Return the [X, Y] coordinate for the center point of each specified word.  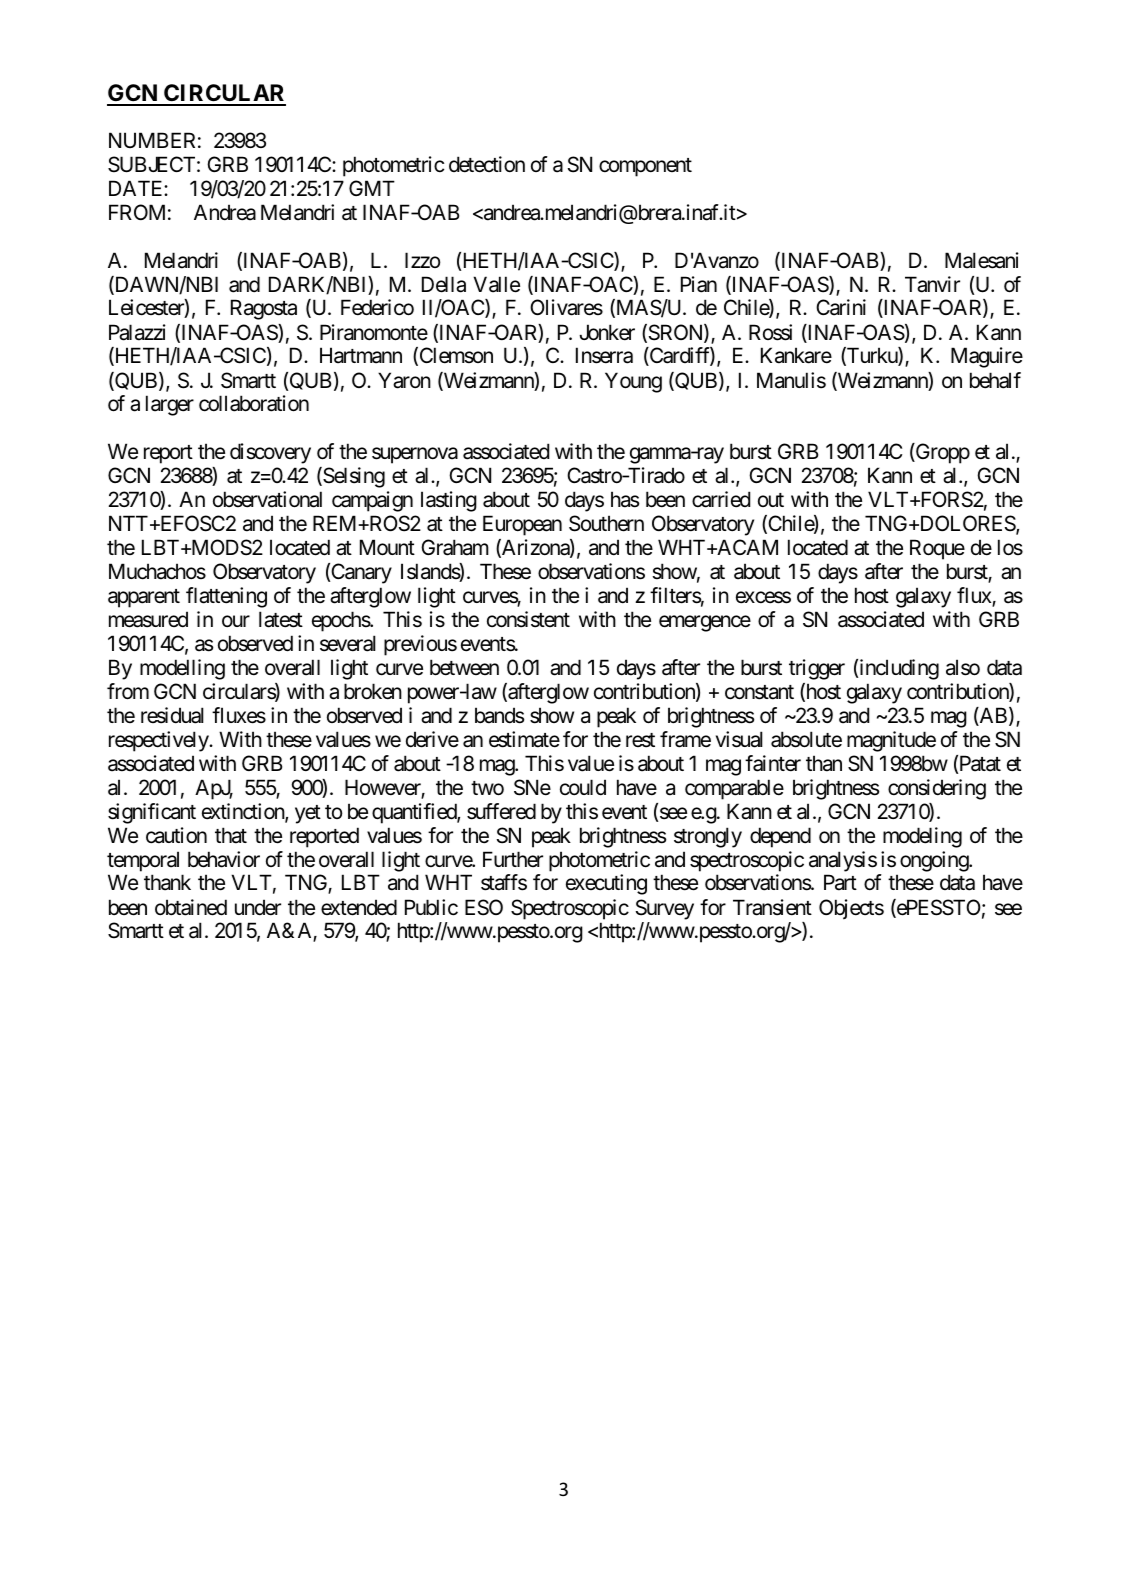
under [258, 907]
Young [633, 382]
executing [606, 884]
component [645, 167]
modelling [182, 669]
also [963, 667]
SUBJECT [151, 164]
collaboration [254, 403]
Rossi [770, 332]
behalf [995, 380]
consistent [528, 619]
